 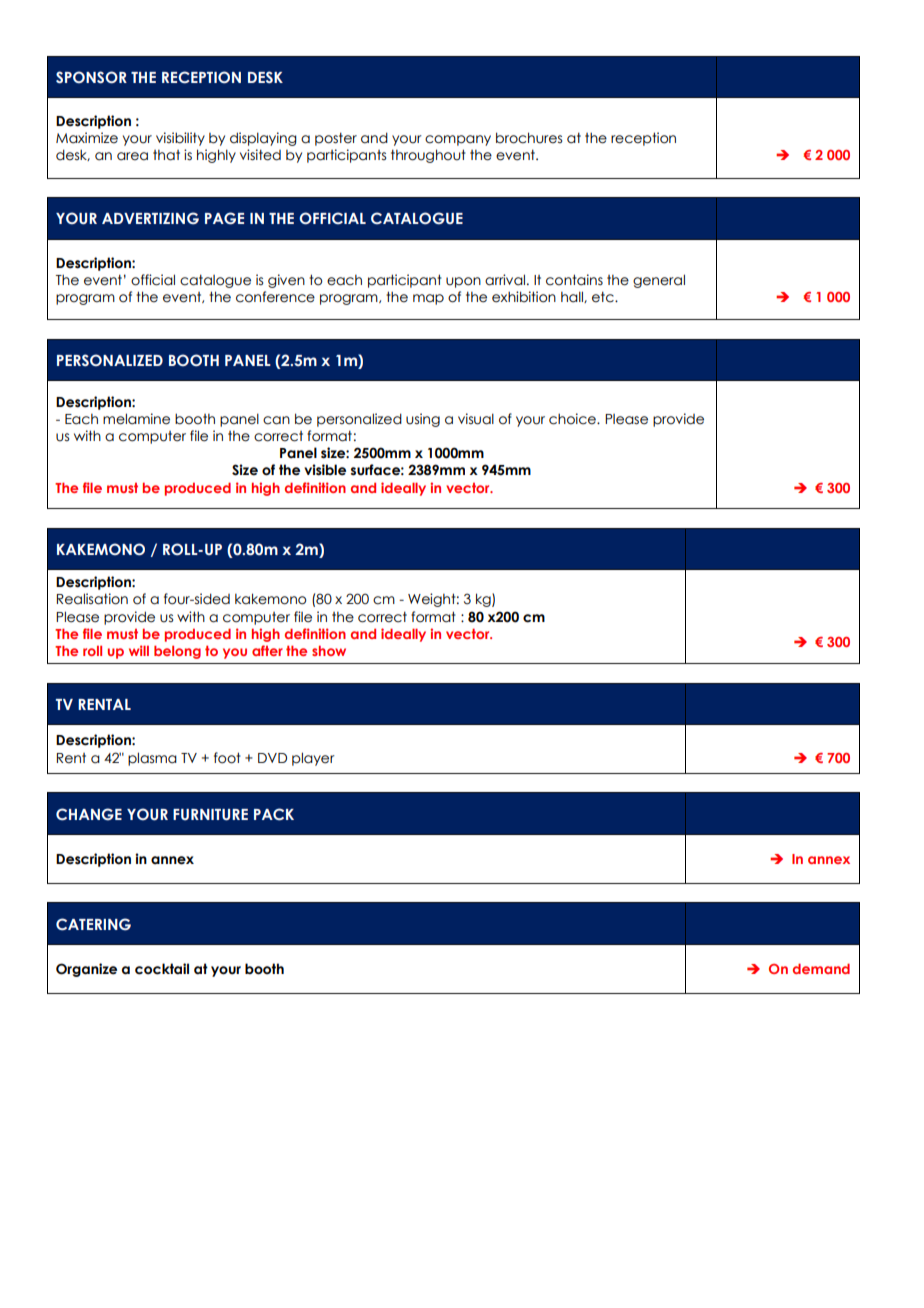 What do you see at coordinates (659, 281) in the screenshot?
I see `general` at bounding box center [659, 281].
